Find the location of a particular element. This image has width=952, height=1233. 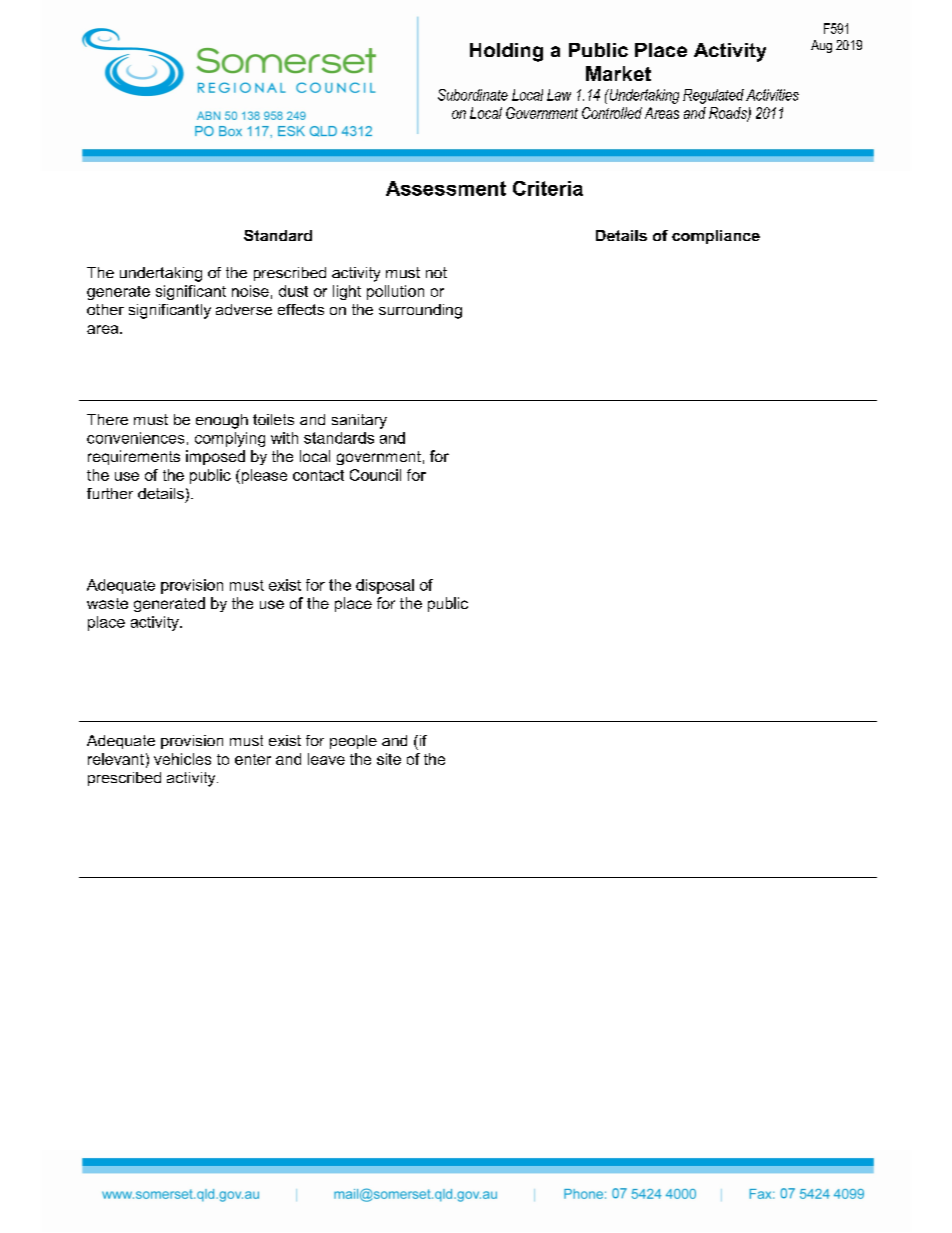

enough is located at coordinates (222, 421).
